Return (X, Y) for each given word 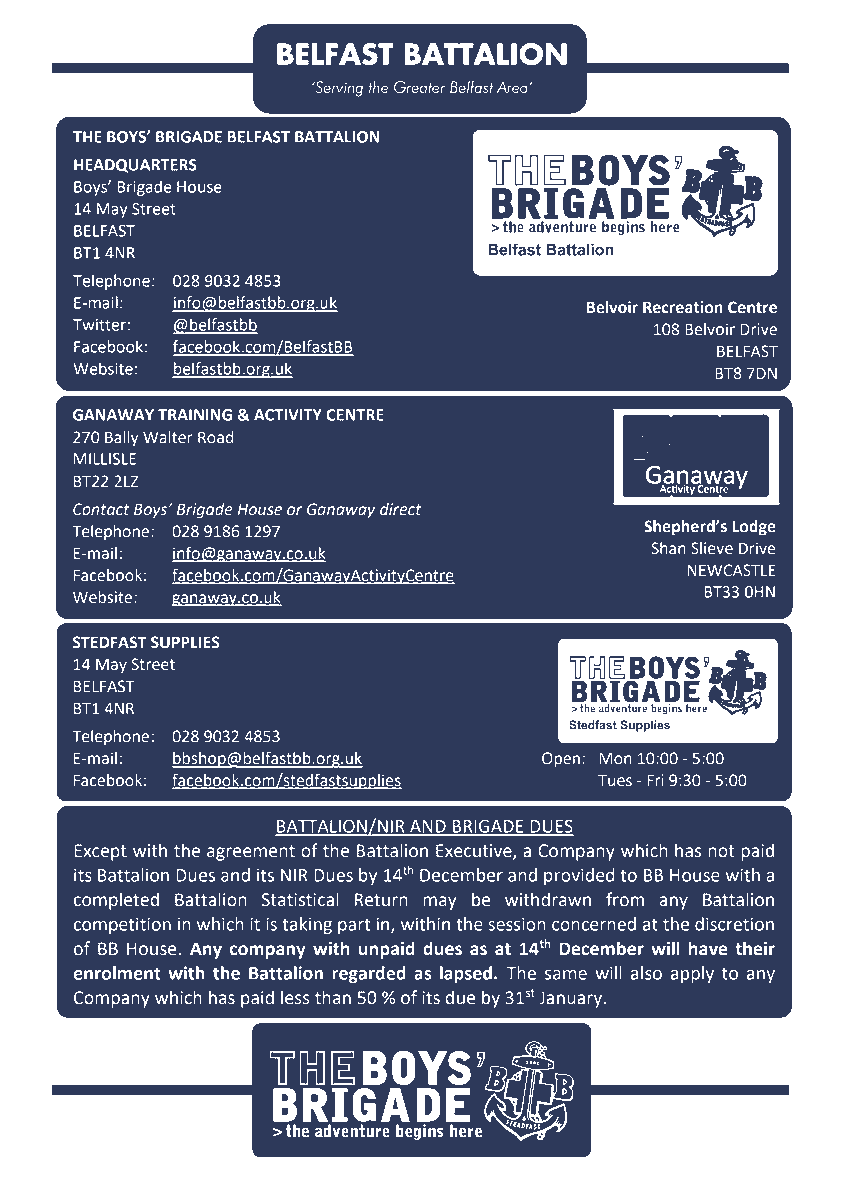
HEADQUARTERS (135, 166)
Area (512, 87)
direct (401, 509)
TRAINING (195, 415)
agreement (251, 853)
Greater (419, 87)
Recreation (683, 307)
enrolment (117, 973)
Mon (615, 758)
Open (561, 760)
